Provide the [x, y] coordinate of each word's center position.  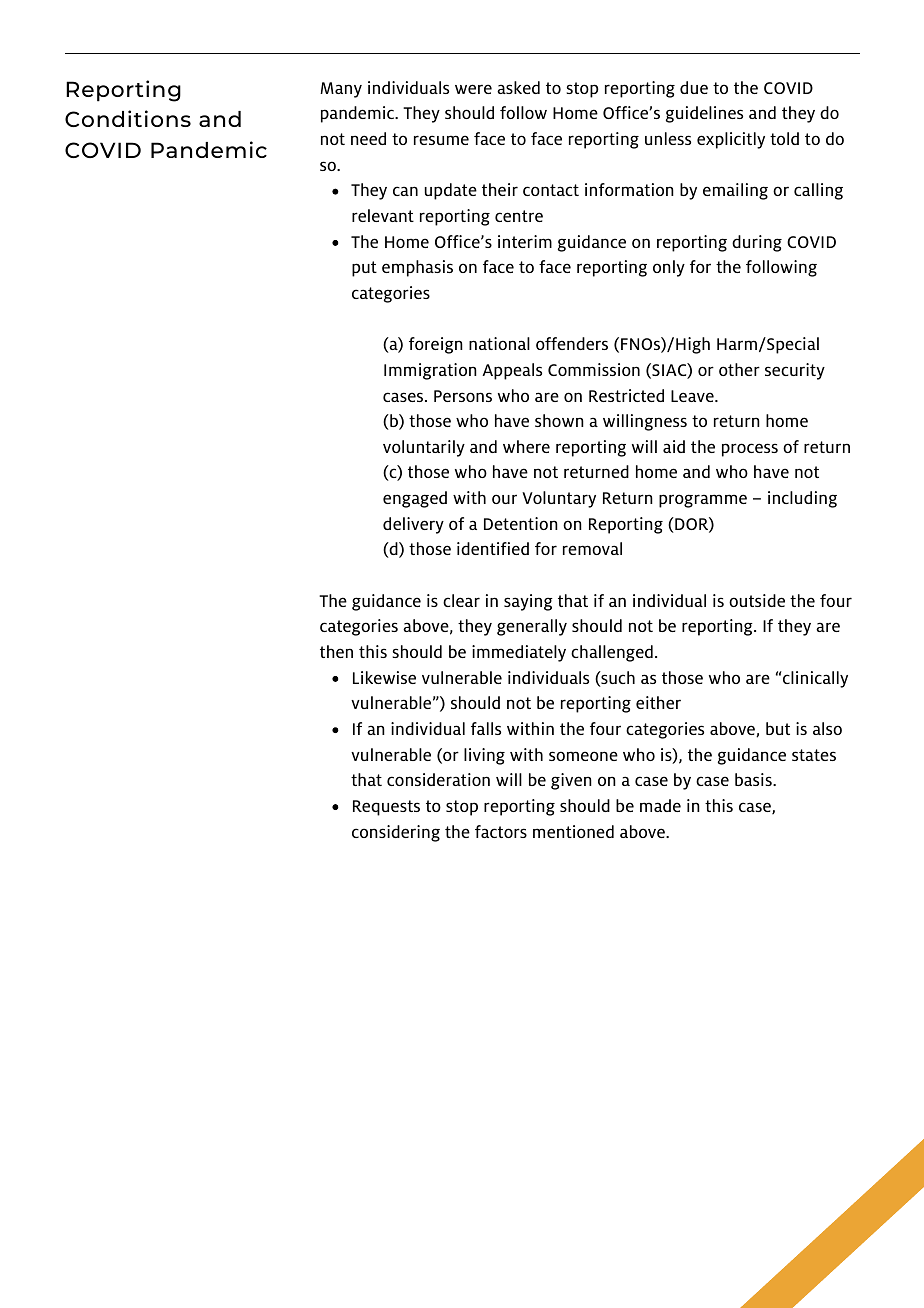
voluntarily [424, 448]
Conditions [128, 118]
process [750, 450]
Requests [386, 808]
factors [501, 831]
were [473, 89]
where [526, 446]
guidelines [704, 114]
